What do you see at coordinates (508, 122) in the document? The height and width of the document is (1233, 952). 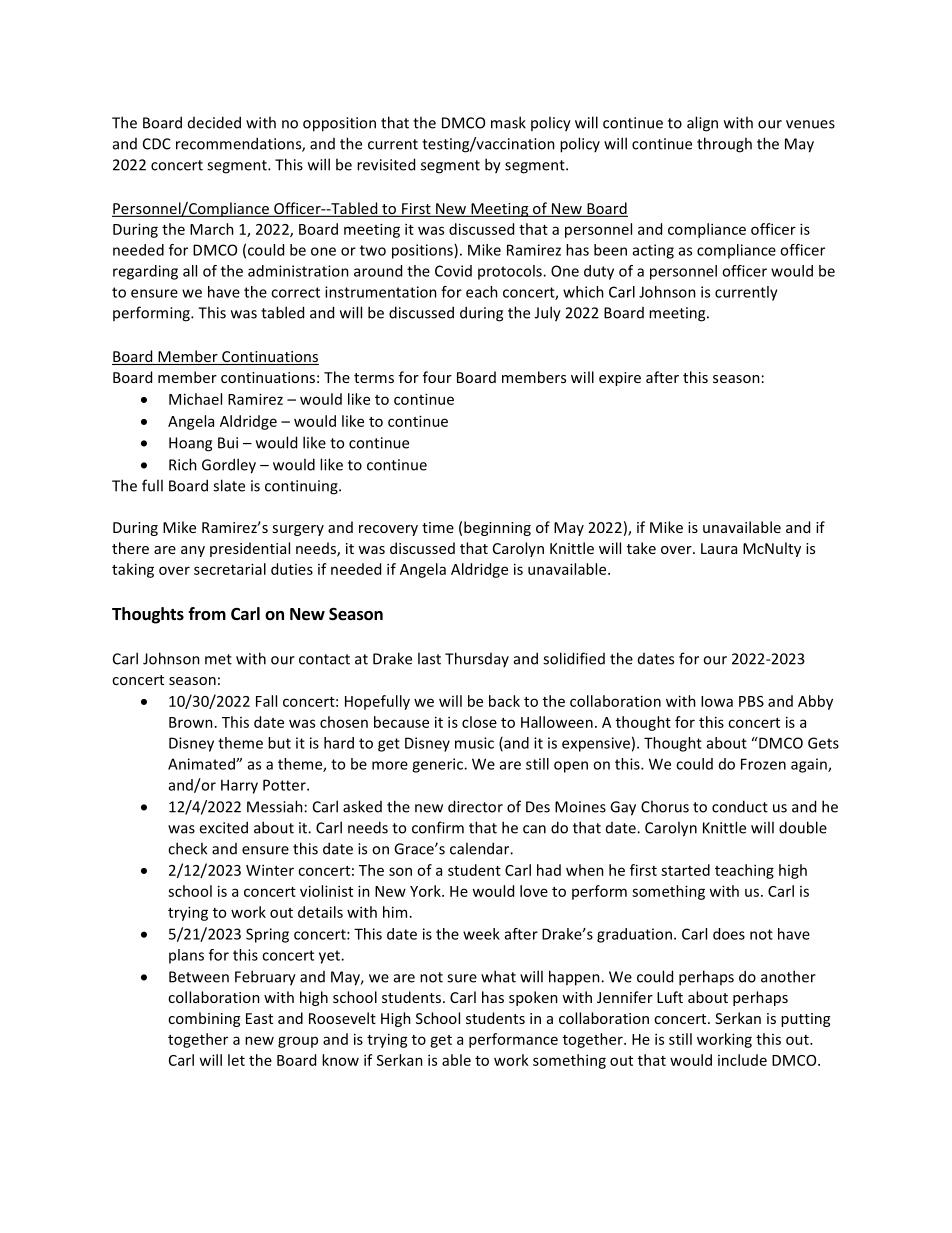 I see `mask` at bounding box center [508, 122].
